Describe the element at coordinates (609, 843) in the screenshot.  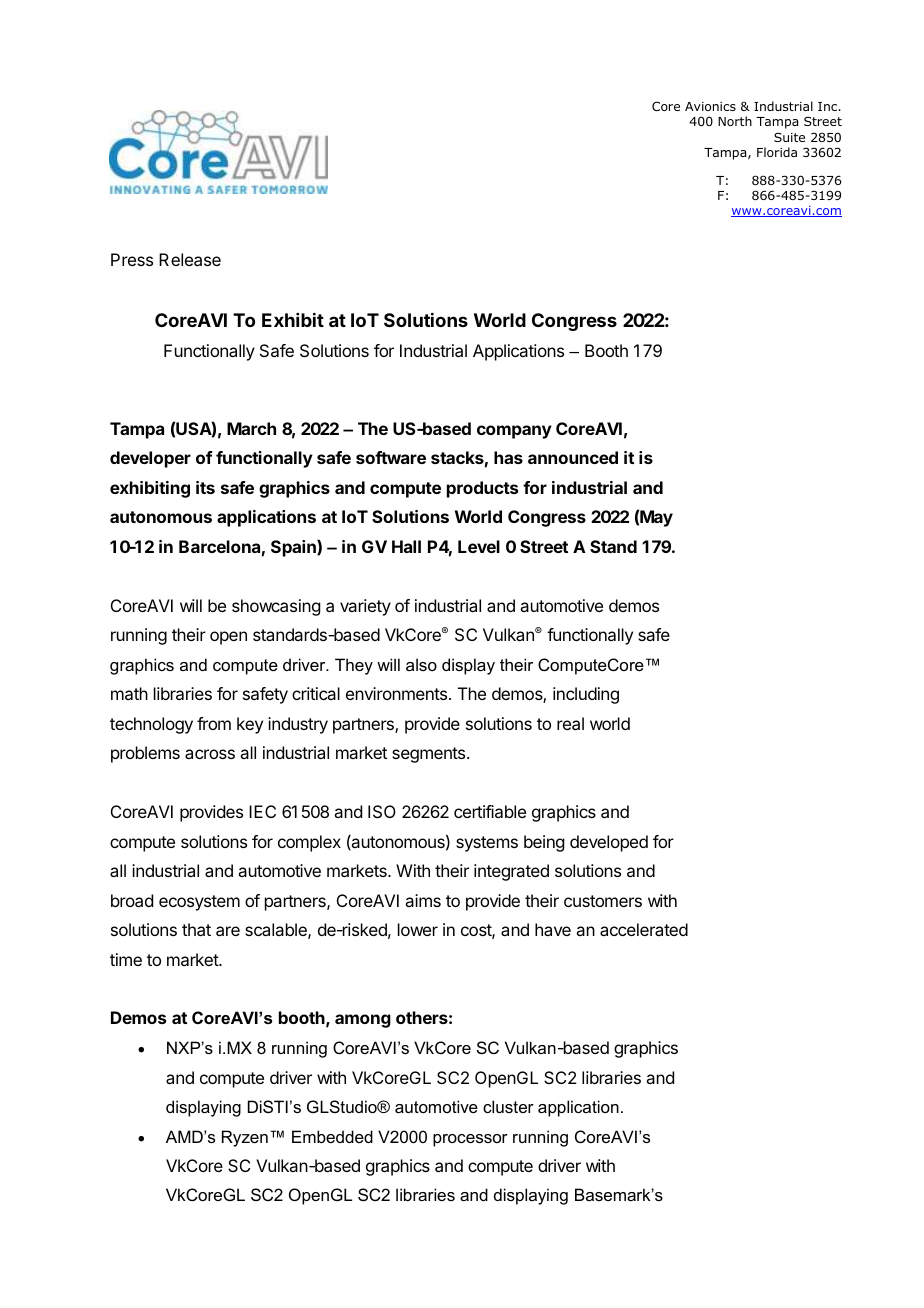
I see `developed` at that location.
